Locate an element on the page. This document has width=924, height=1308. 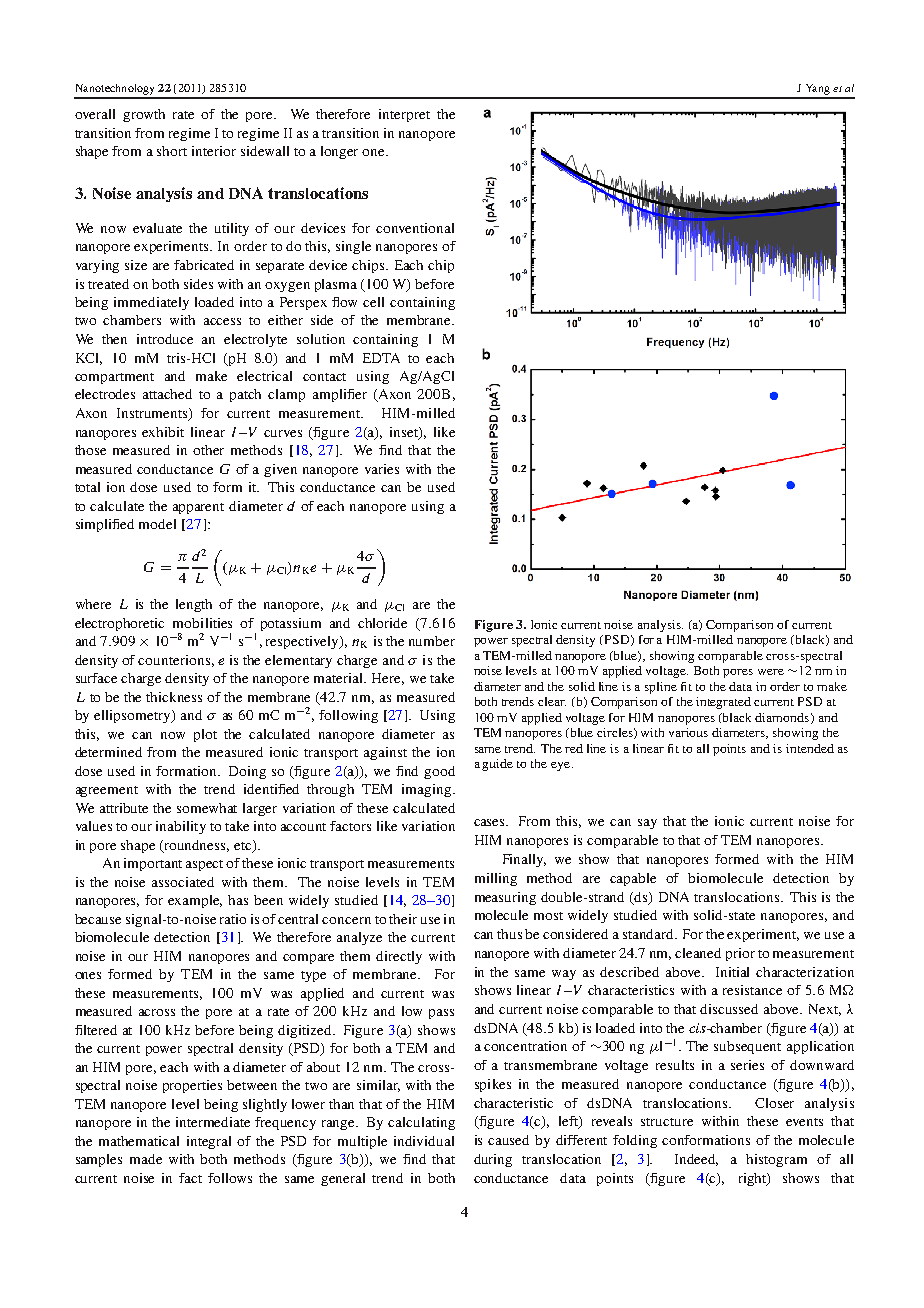
cases is located at coordinates (491, 822).
